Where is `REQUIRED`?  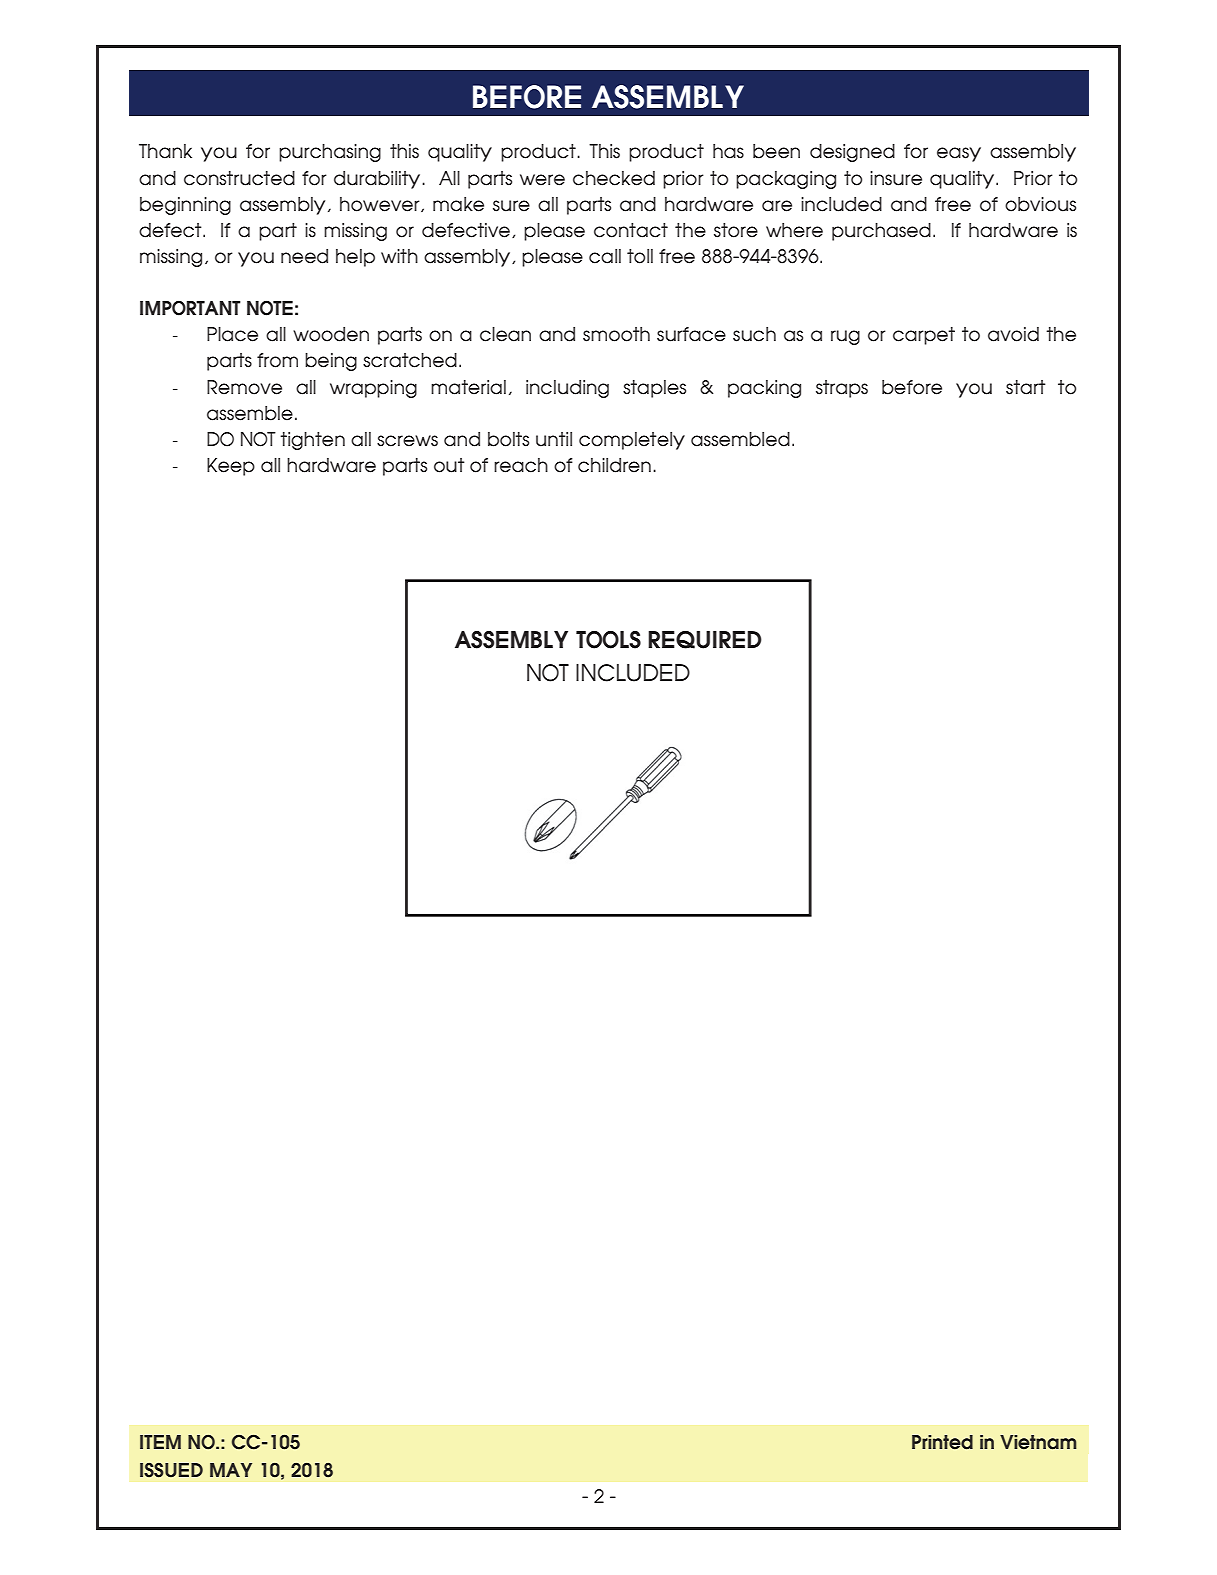
REQUIRED is located at coordinates (705, 640).
